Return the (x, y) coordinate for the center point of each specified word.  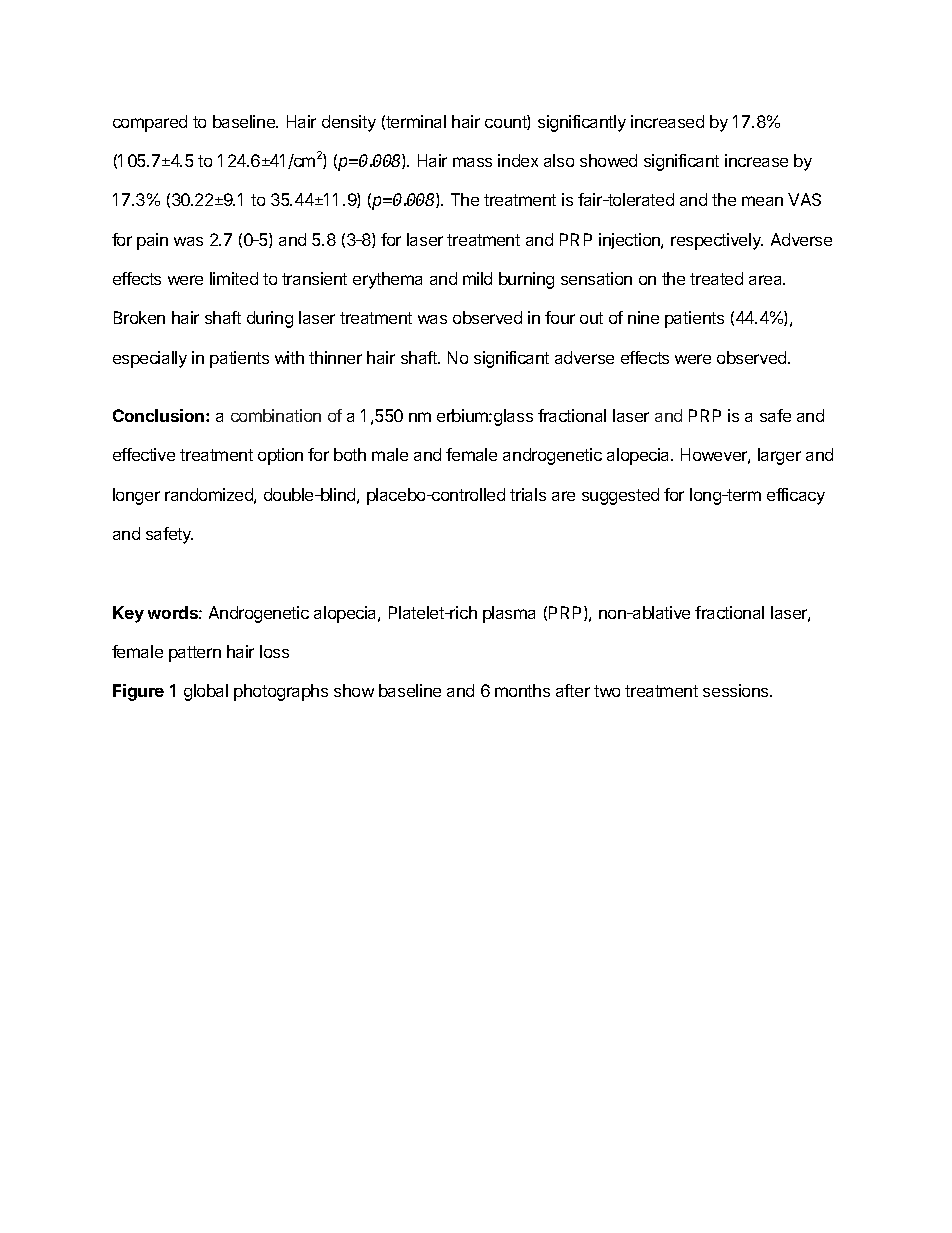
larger (779, 456)
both (350, 454)
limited (234, 278)
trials (528, 494)
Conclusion (160, 415)
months (522, 690)
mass (472, 162)
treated (716, 278)
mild (477, 278)
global (206, 692)
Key (128, 614)
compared (150, 123)
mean (762, 201)
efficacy (796, 496)
